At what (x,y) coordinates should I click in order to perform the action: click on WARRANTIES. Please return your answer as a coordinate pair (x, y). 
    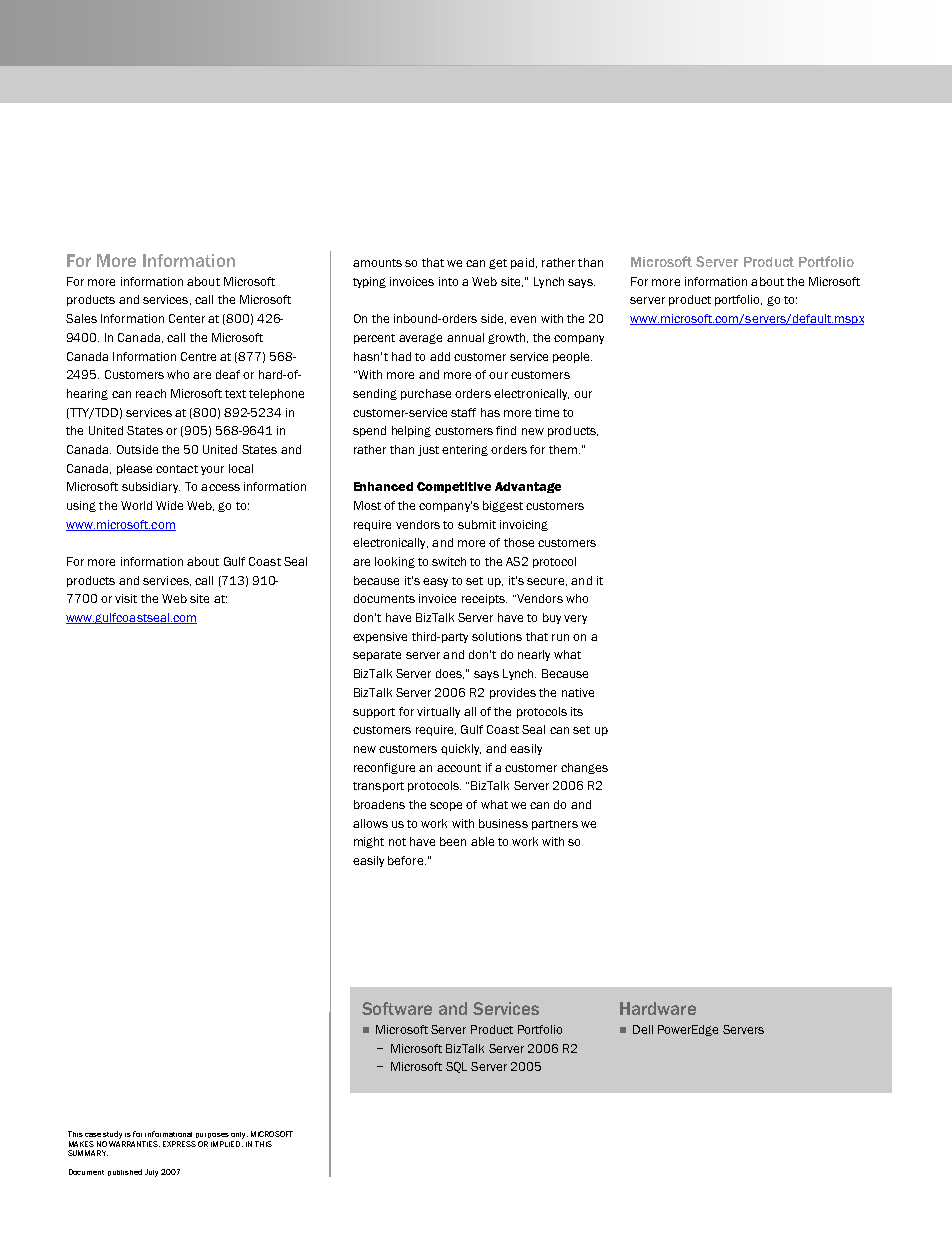
    Looking at the image, I should click on (134, 1142).
